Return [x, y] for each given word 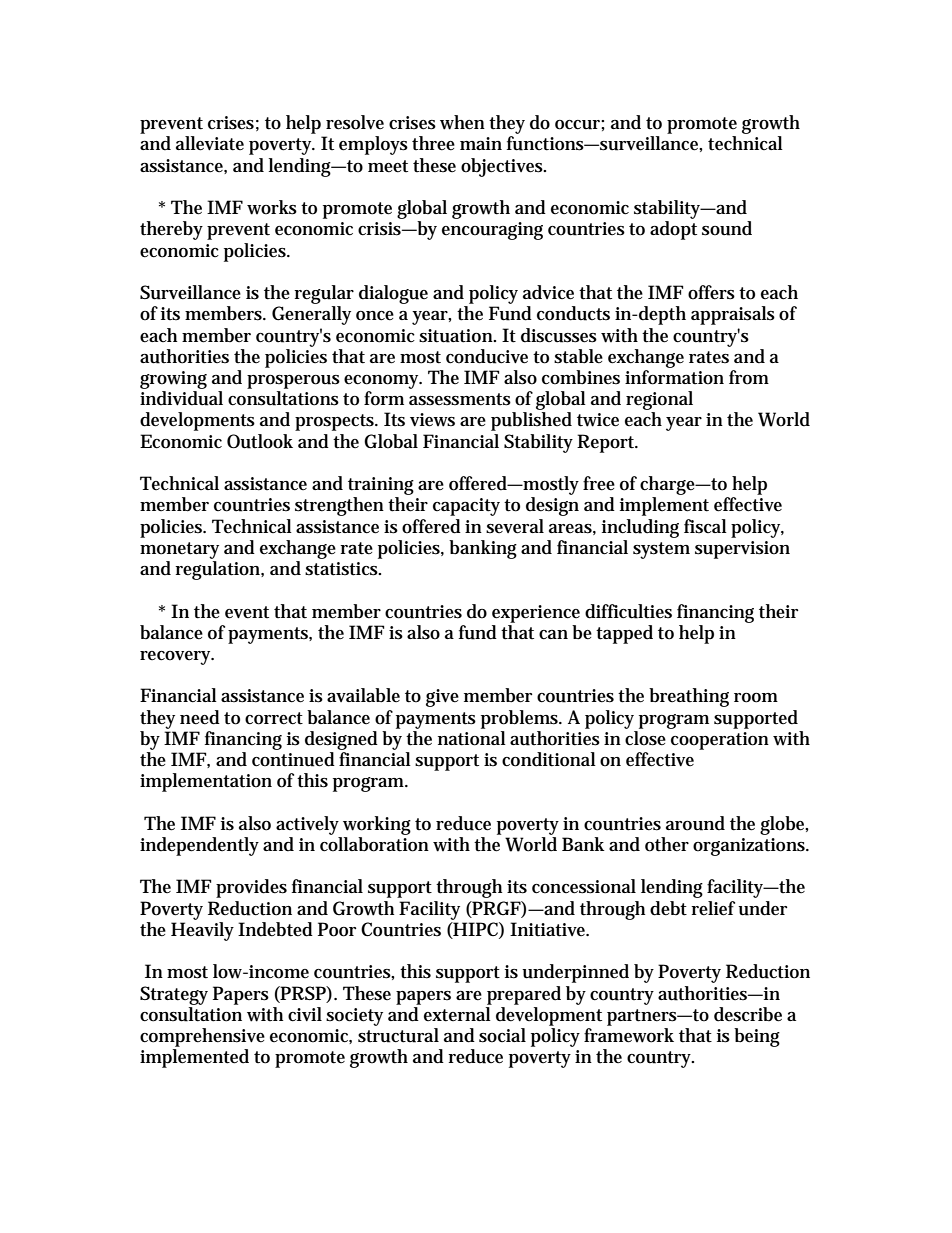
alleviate [210, 143]
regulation [217, 570]
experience [536, 614]
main [481, 143]
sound [727, 228]
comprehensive [202, 1037]
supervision [742, 550]
